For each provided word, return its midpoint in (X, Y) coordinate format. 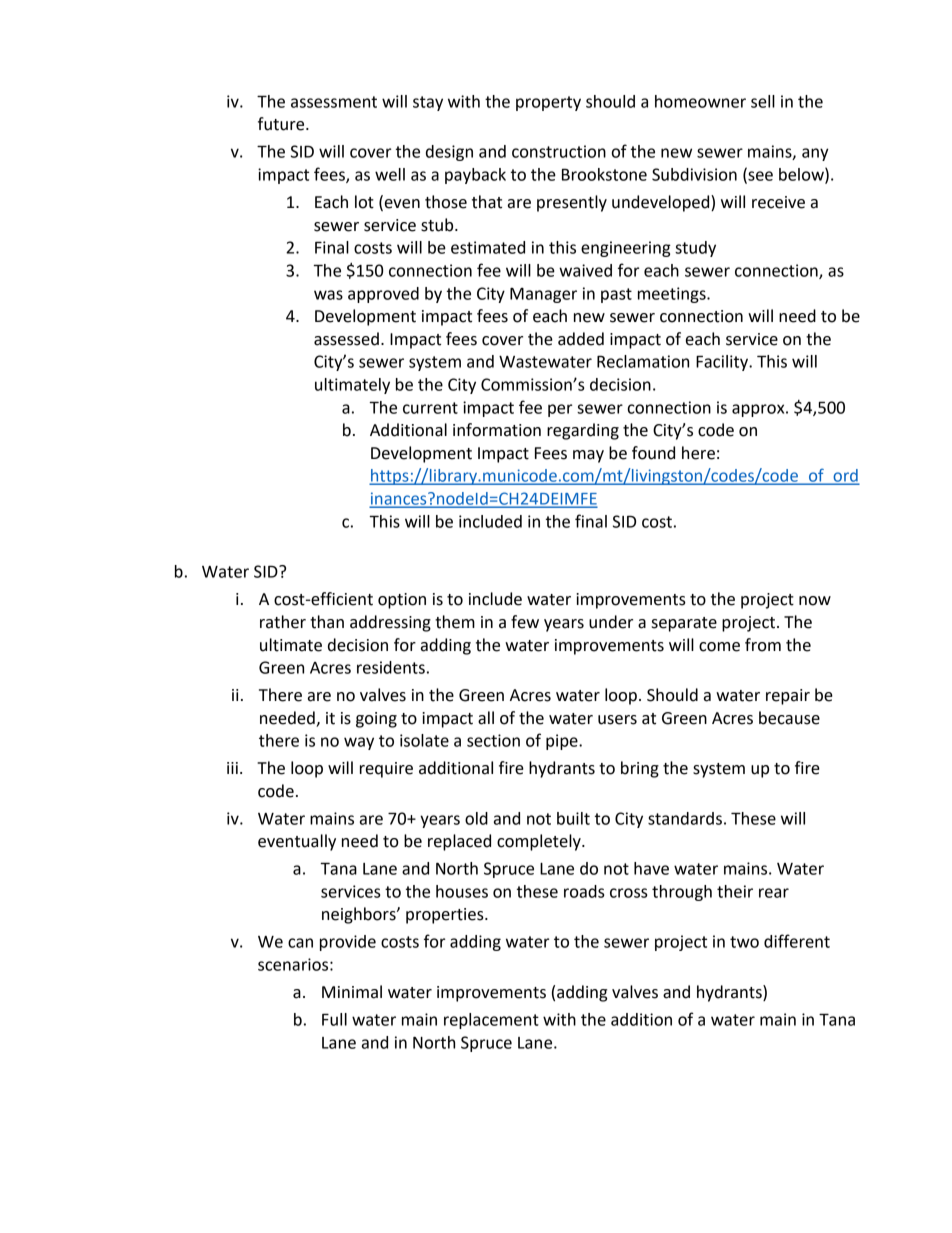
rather (283, 622)
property (548, 103)
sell (763, 101)
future (282, 124)
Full (334, 1019)
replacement (491, 1021)
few (525, 622)
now (815, 601)
